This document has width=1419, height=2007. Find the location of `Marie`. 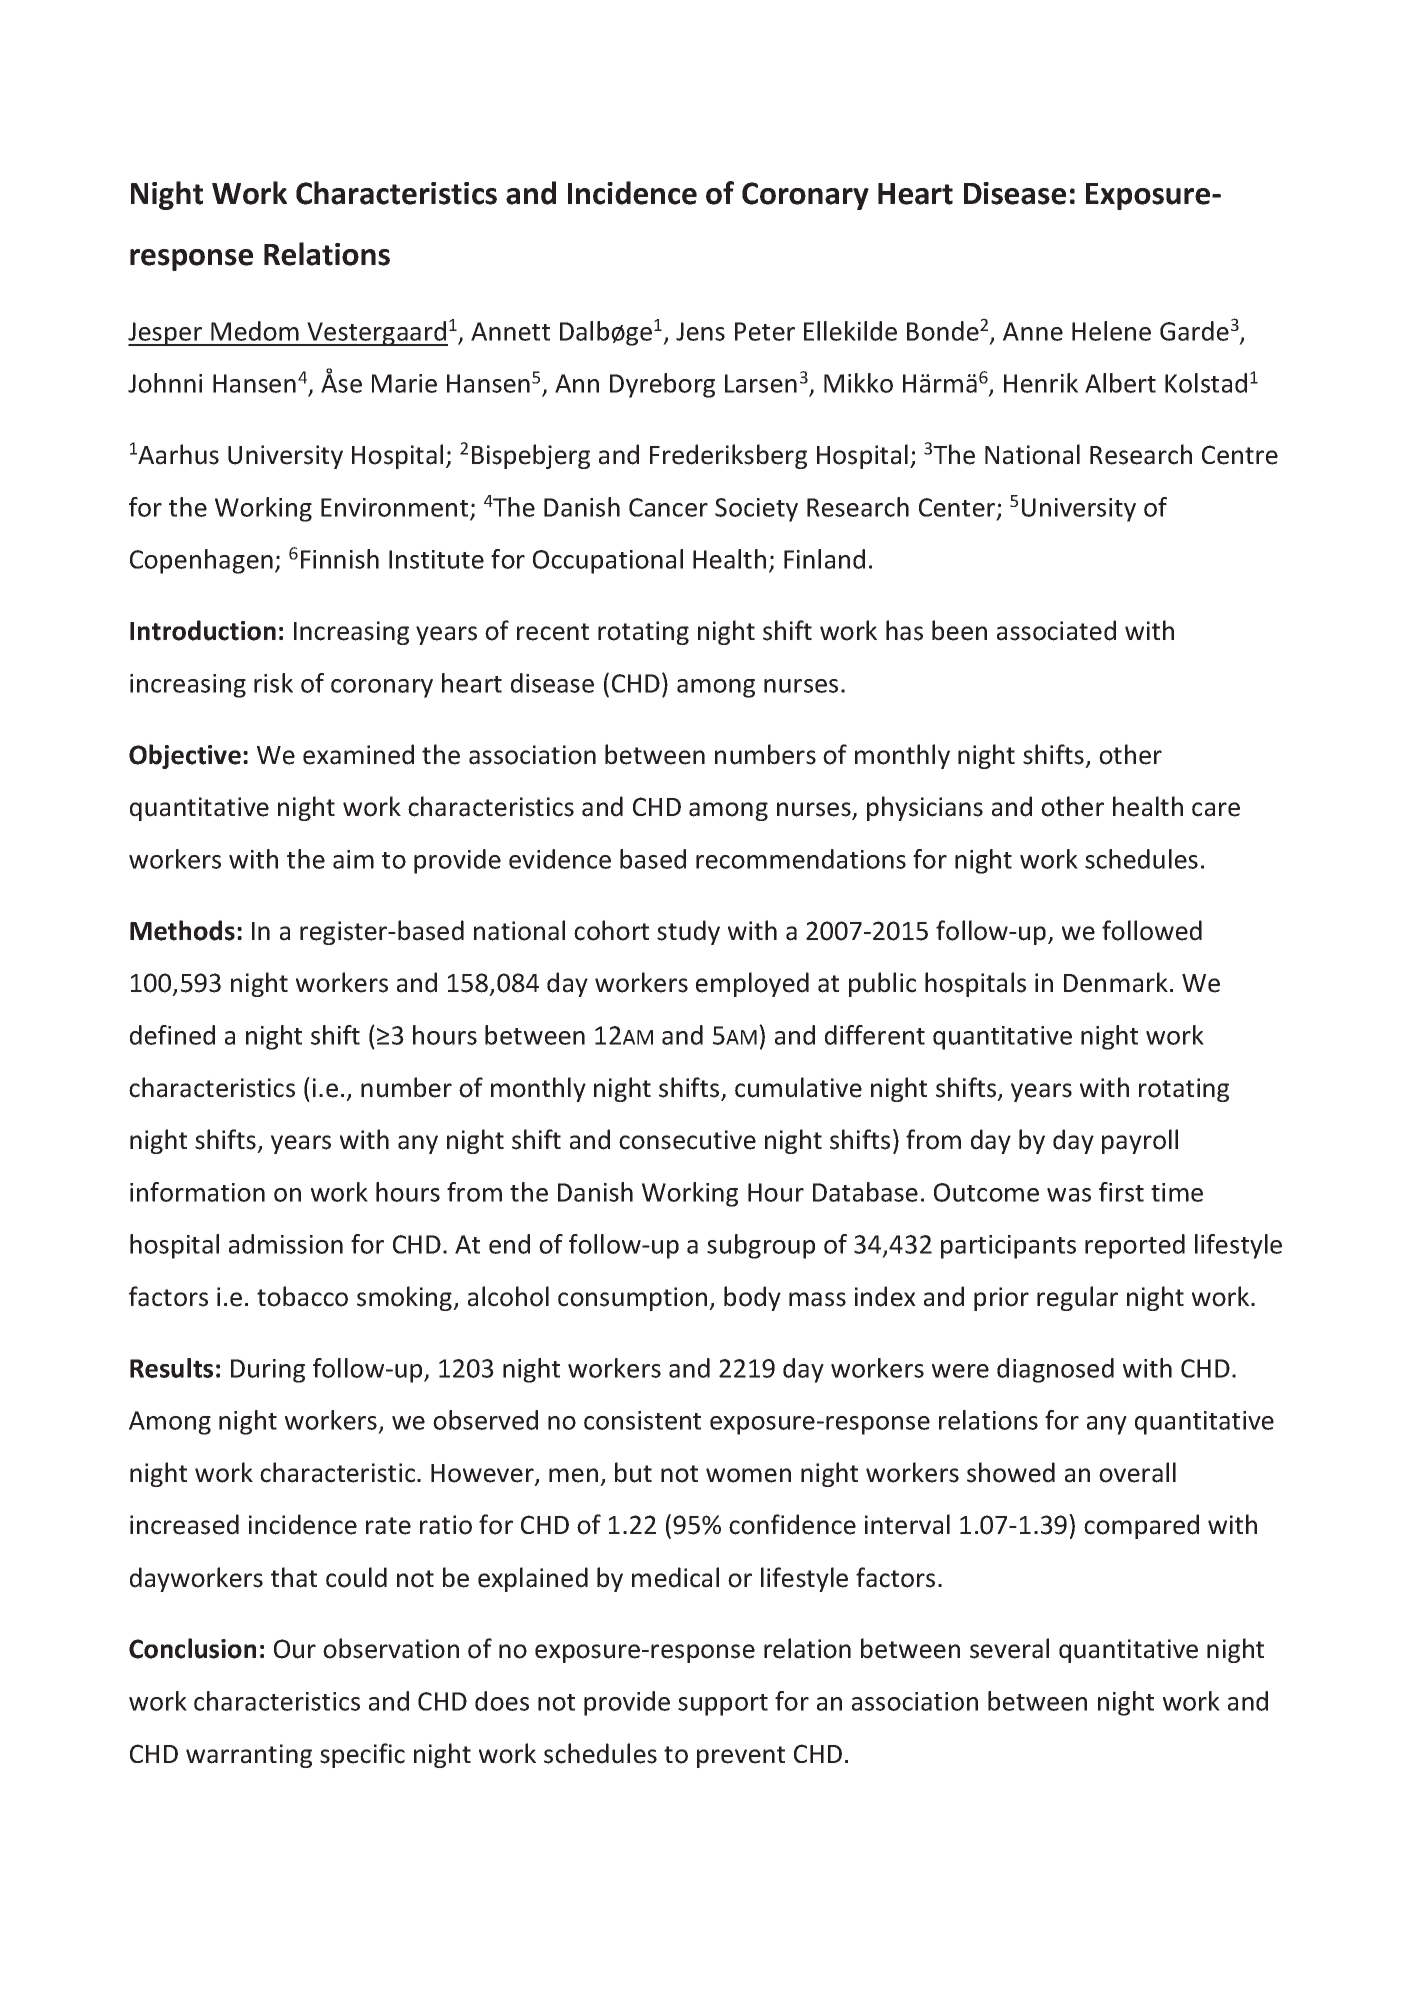

Marie is located at coordinates (404, 383).
